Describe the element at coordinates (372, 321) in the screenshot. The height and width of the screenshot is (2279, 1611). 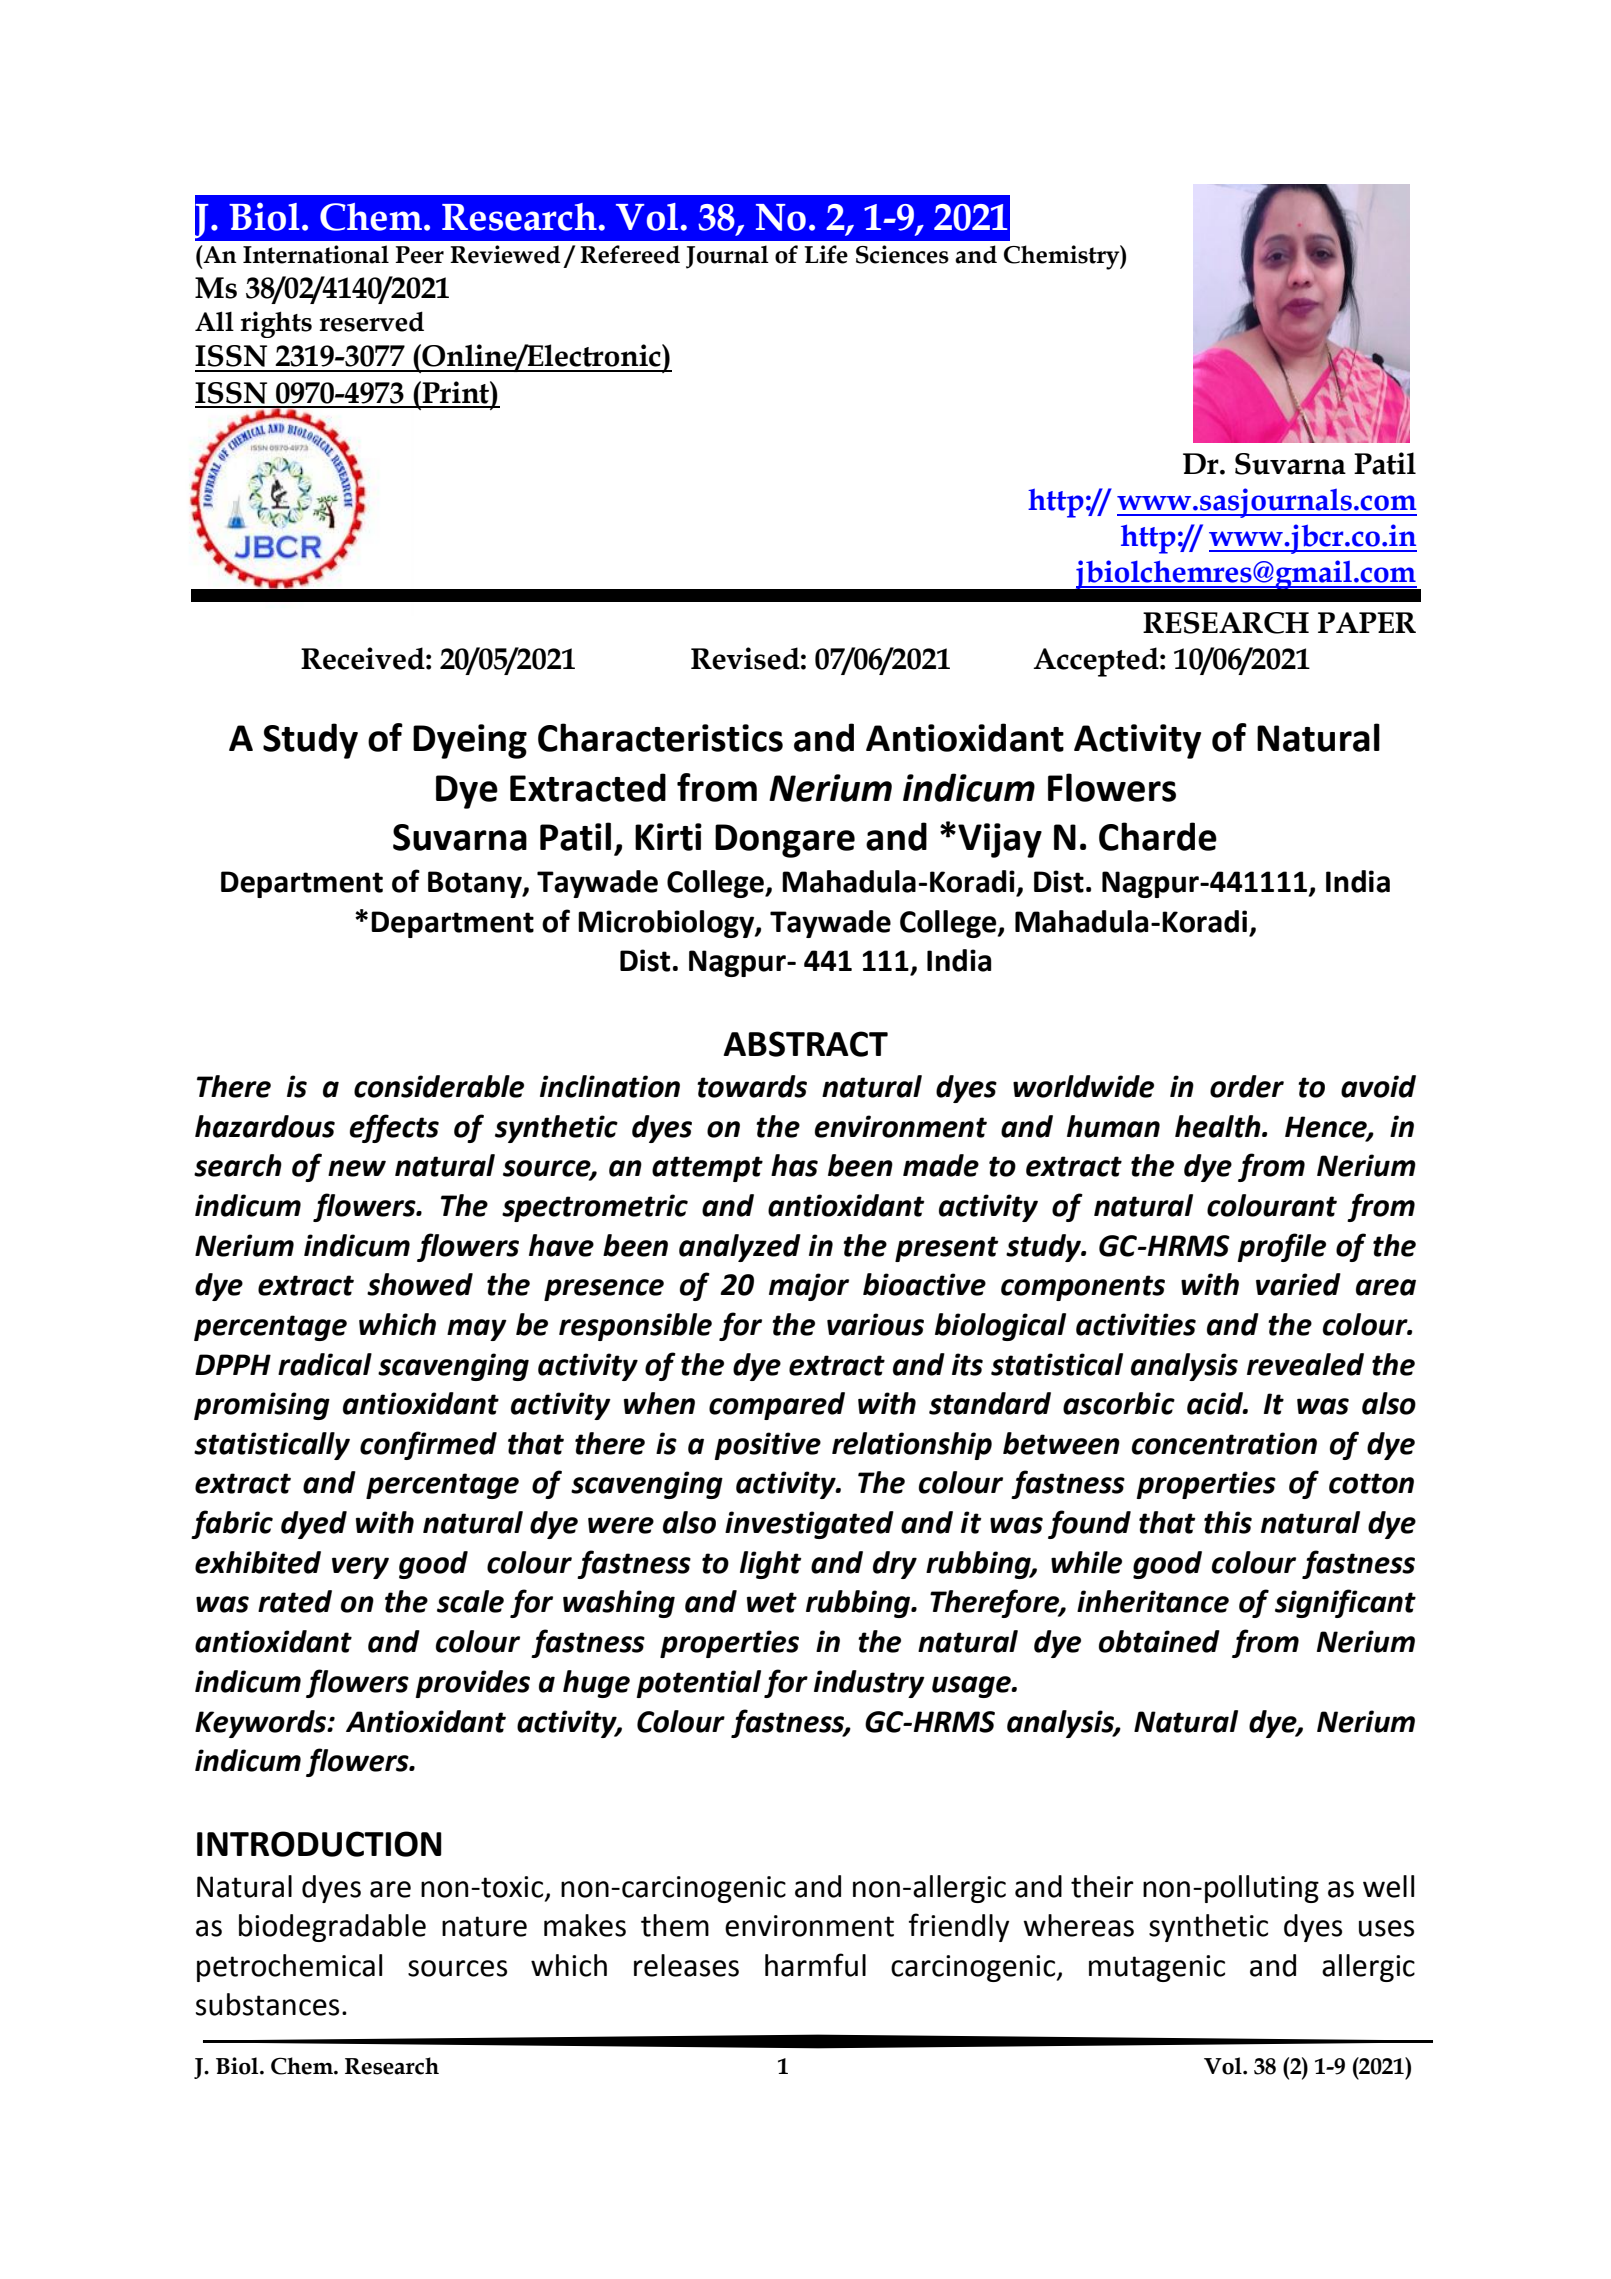
I see `reserved` at that location.
